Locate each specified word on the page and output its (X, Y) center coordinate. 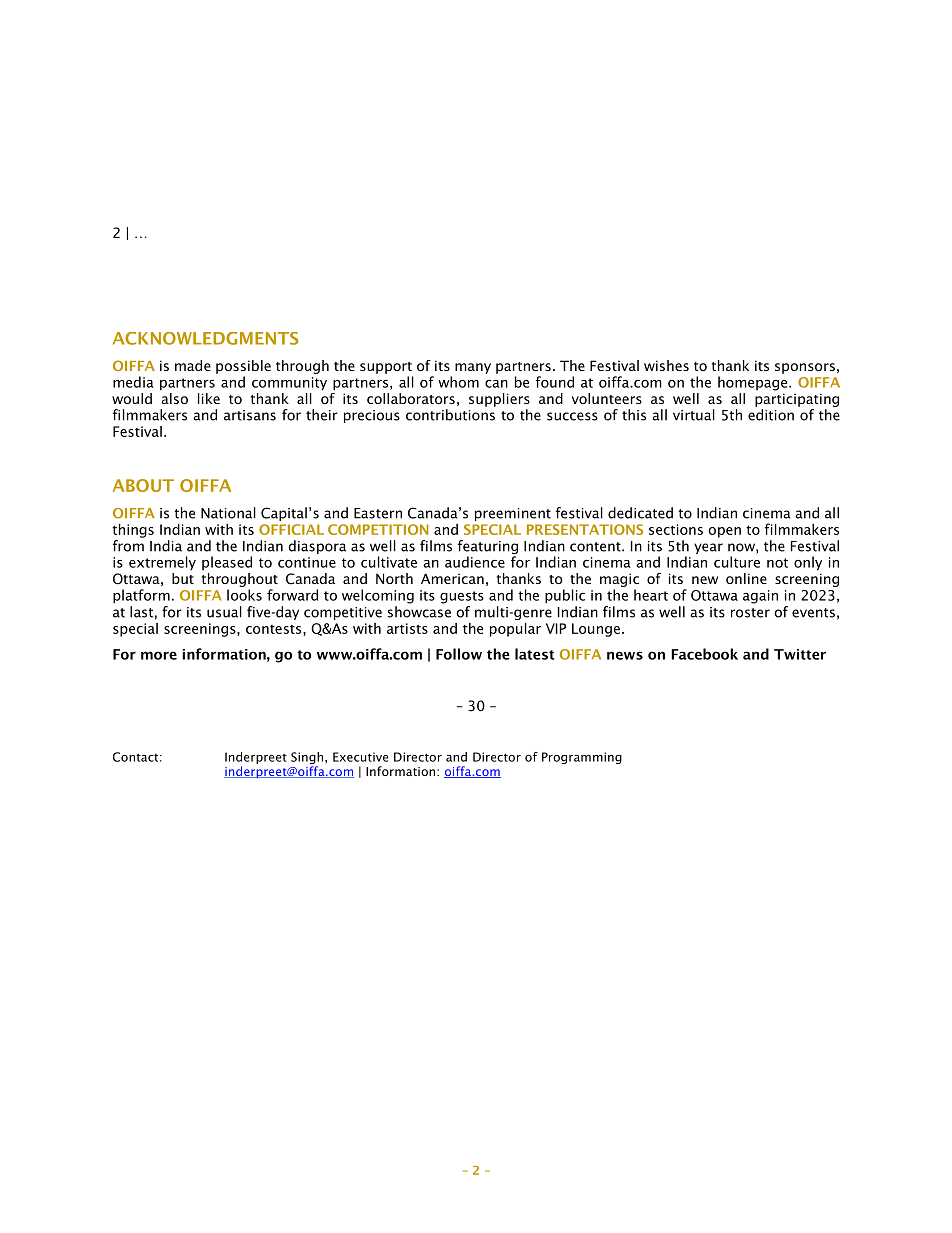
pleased (227, 563)
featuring (488, 547)
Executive (360, 757)
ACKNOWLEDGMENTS (205, 338)
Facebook (704, 654)
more (159, 655)
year (708, 548)
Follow (459, 654)
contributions (450, 415)
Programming (582, 758)
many (473, 368)
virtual (694, 415)
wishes (666, 365)
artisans (250, 415)
